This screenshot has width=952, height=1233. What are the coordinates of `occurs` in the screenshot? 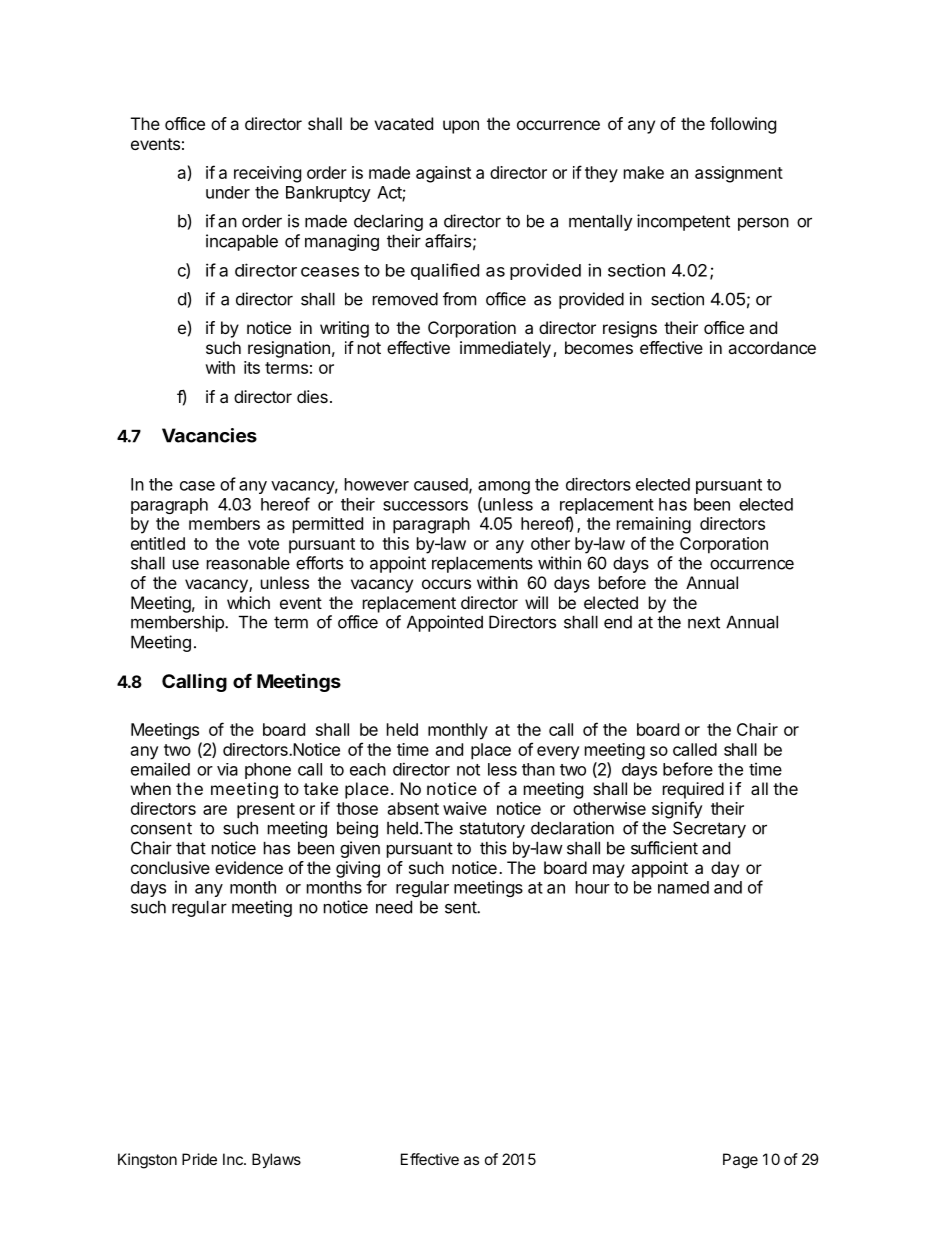 It's located at (446, 584).
